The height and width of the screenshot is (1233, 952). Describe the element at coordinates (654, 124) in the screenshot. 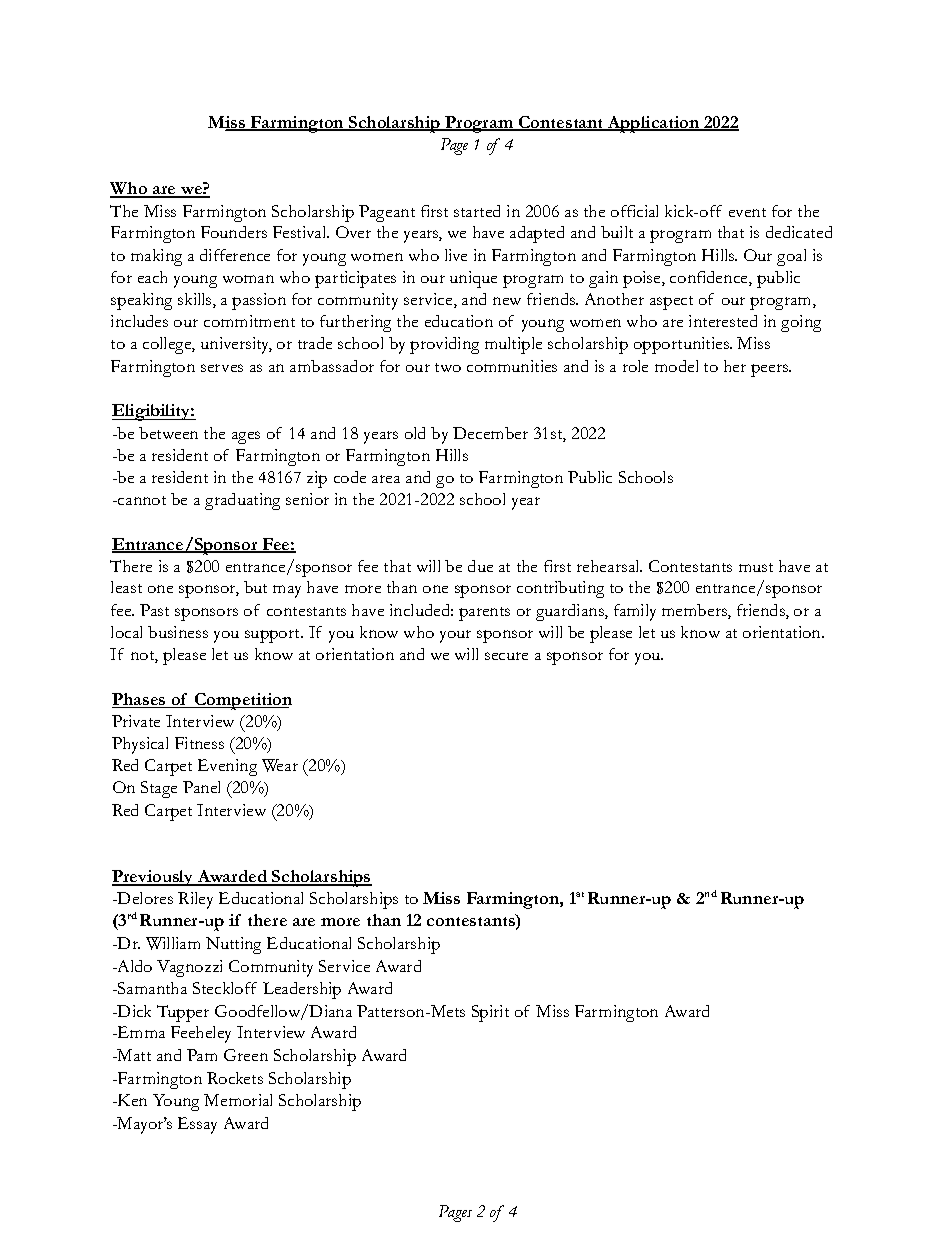

I see `Application` at that location.
